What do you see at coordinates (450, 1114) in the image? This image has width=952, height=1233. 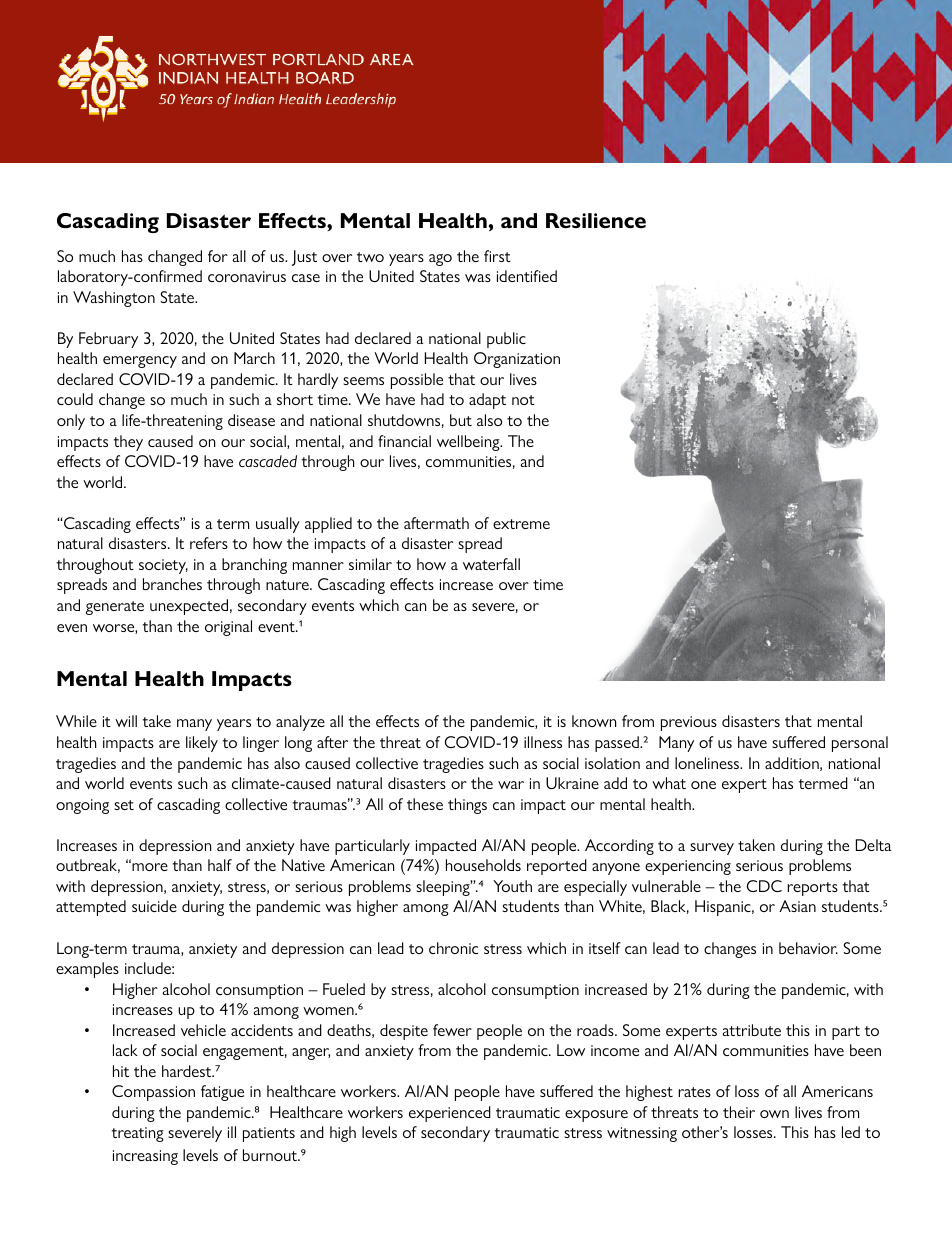 I see `experienced` at bounding box center [450, 1114].
